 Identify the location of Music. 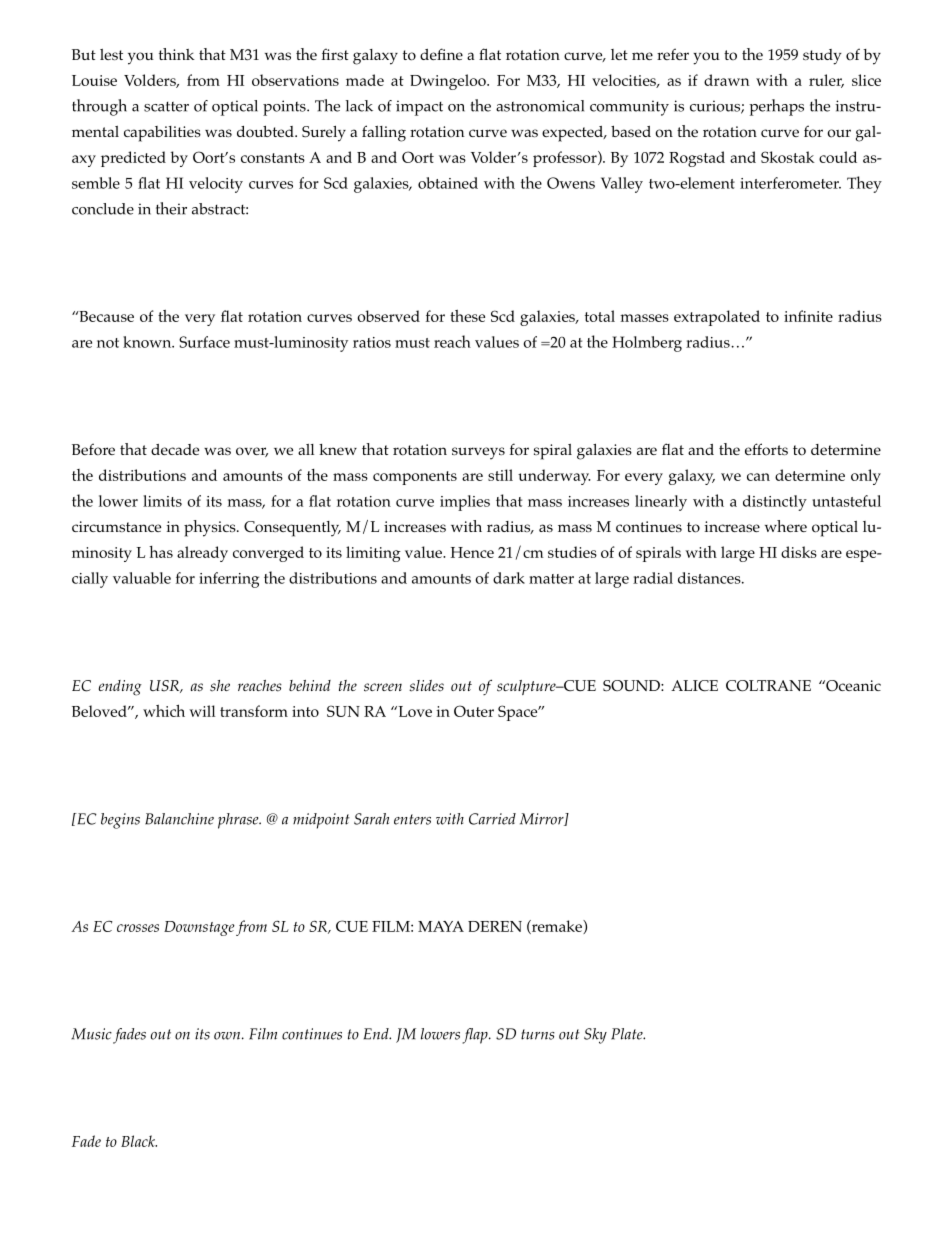
(91, 1034).
